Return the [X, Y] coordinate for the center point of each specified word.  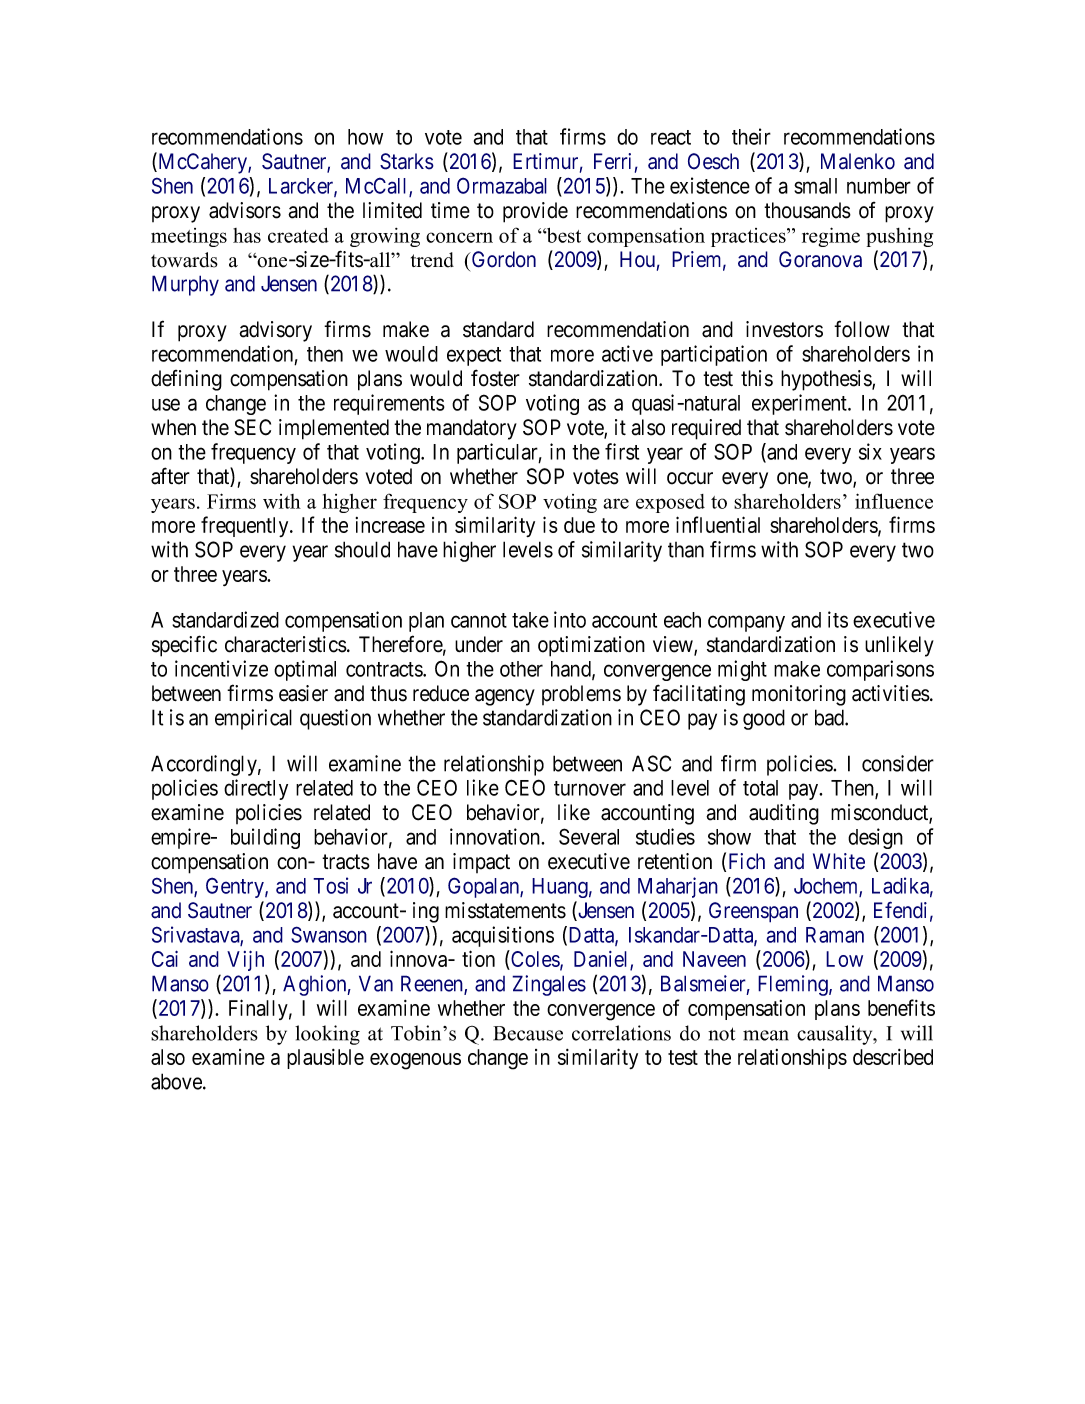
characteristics [286, 644]
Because [528, 1033]
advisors [245, 210]
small [815, 186]
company [746, 623]
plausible [325, 1059]
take [530, 620]
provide [535, 212]
